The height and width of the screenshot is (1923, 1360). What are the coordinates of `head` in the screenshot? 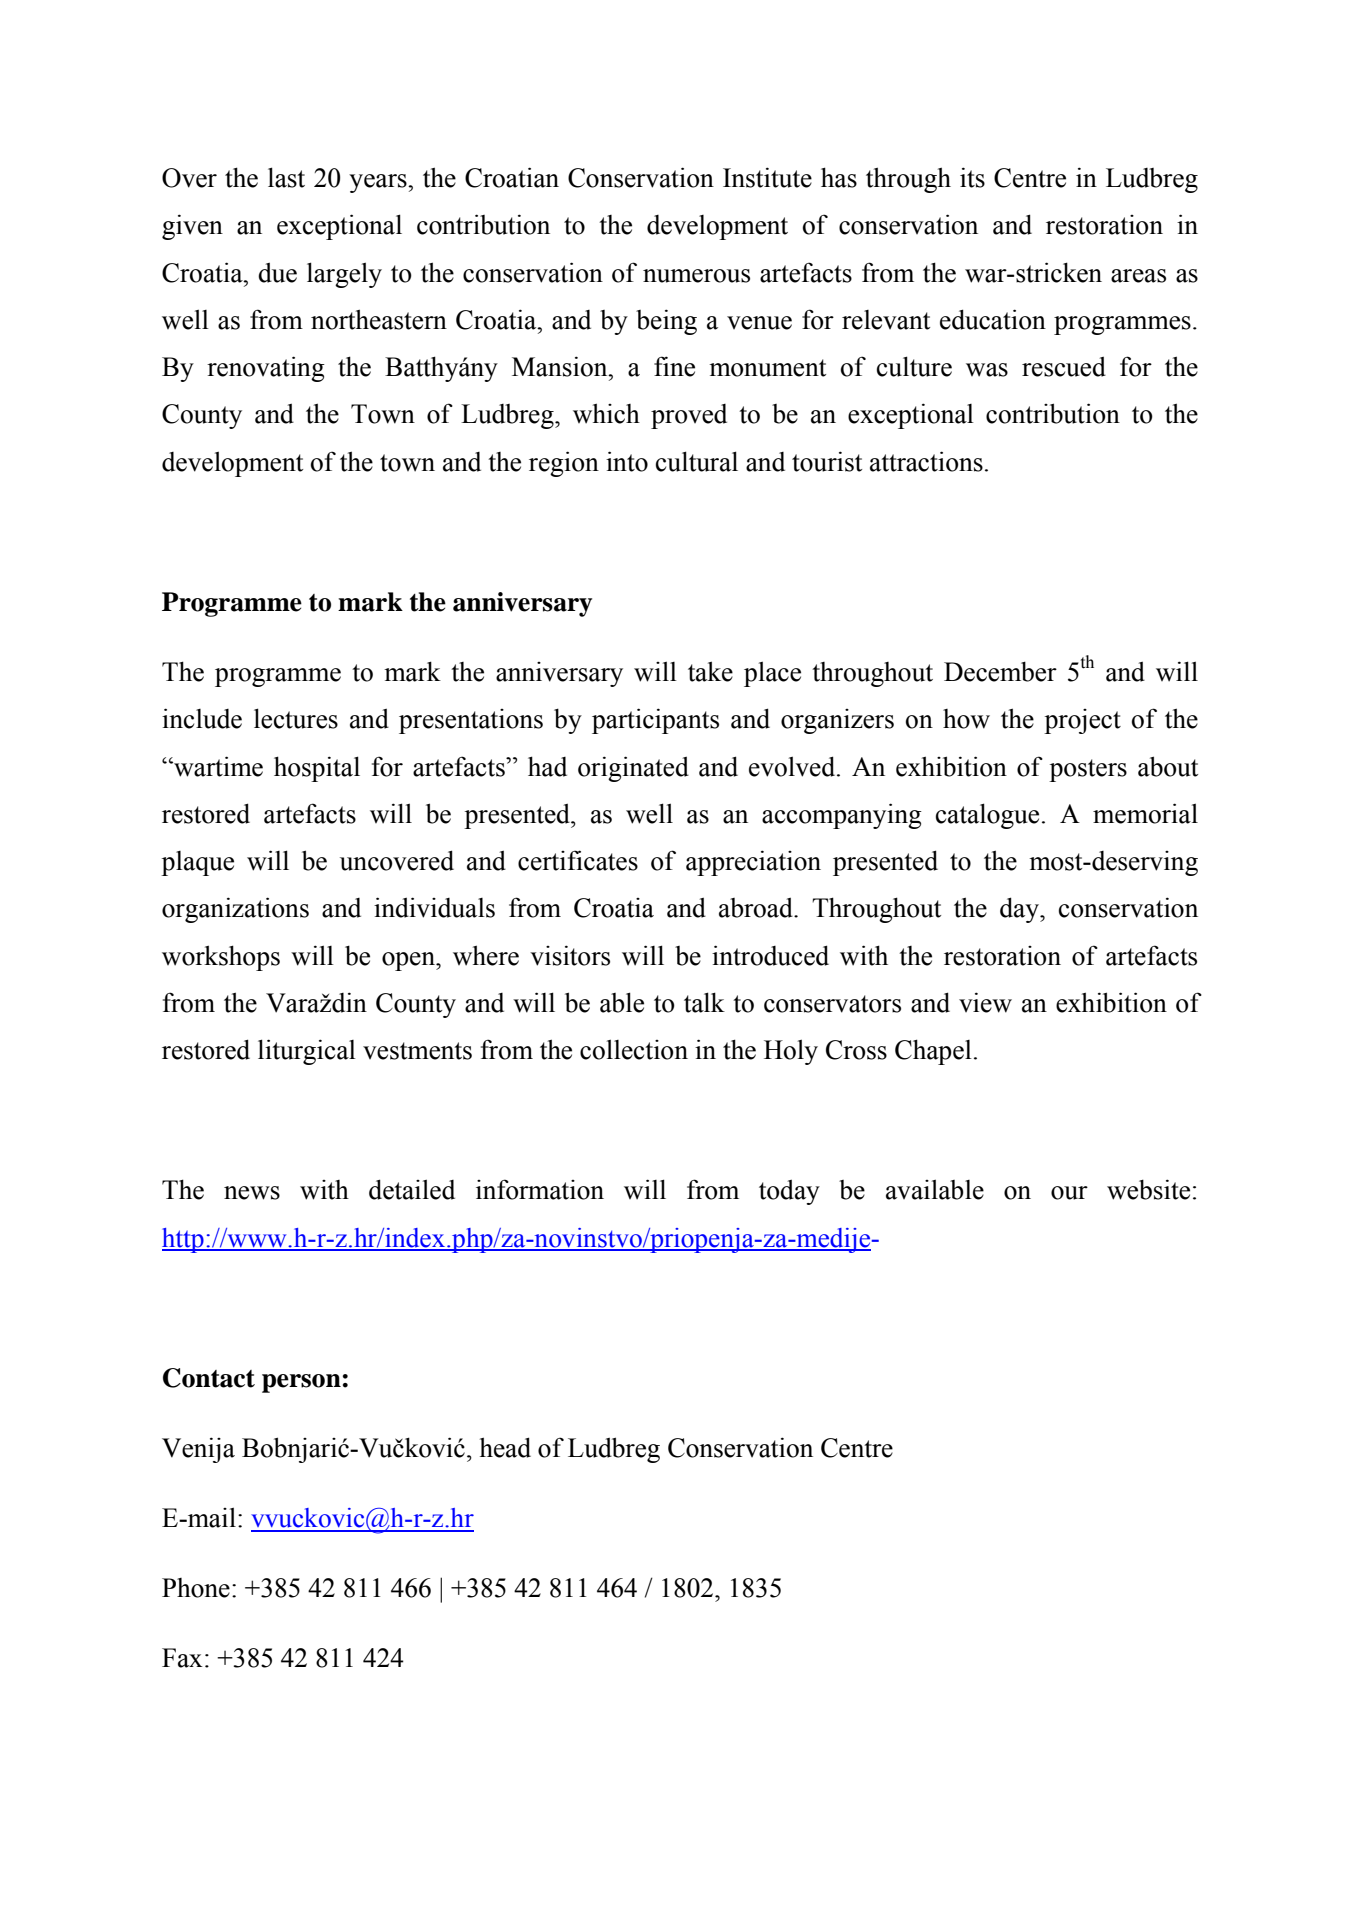 It's located at (505, 1447).
